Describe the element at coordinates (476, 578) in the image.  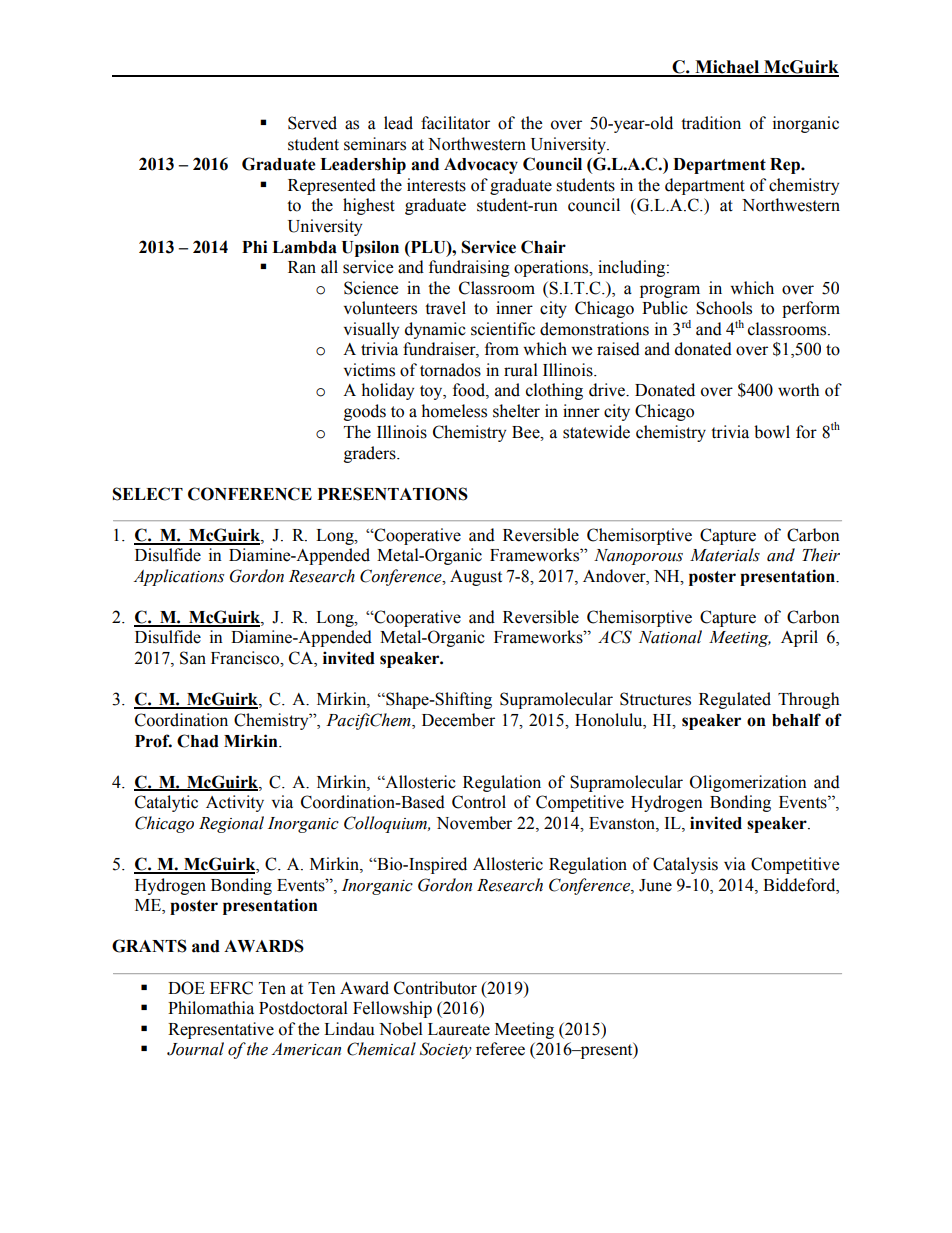
I see `August` at that location.
